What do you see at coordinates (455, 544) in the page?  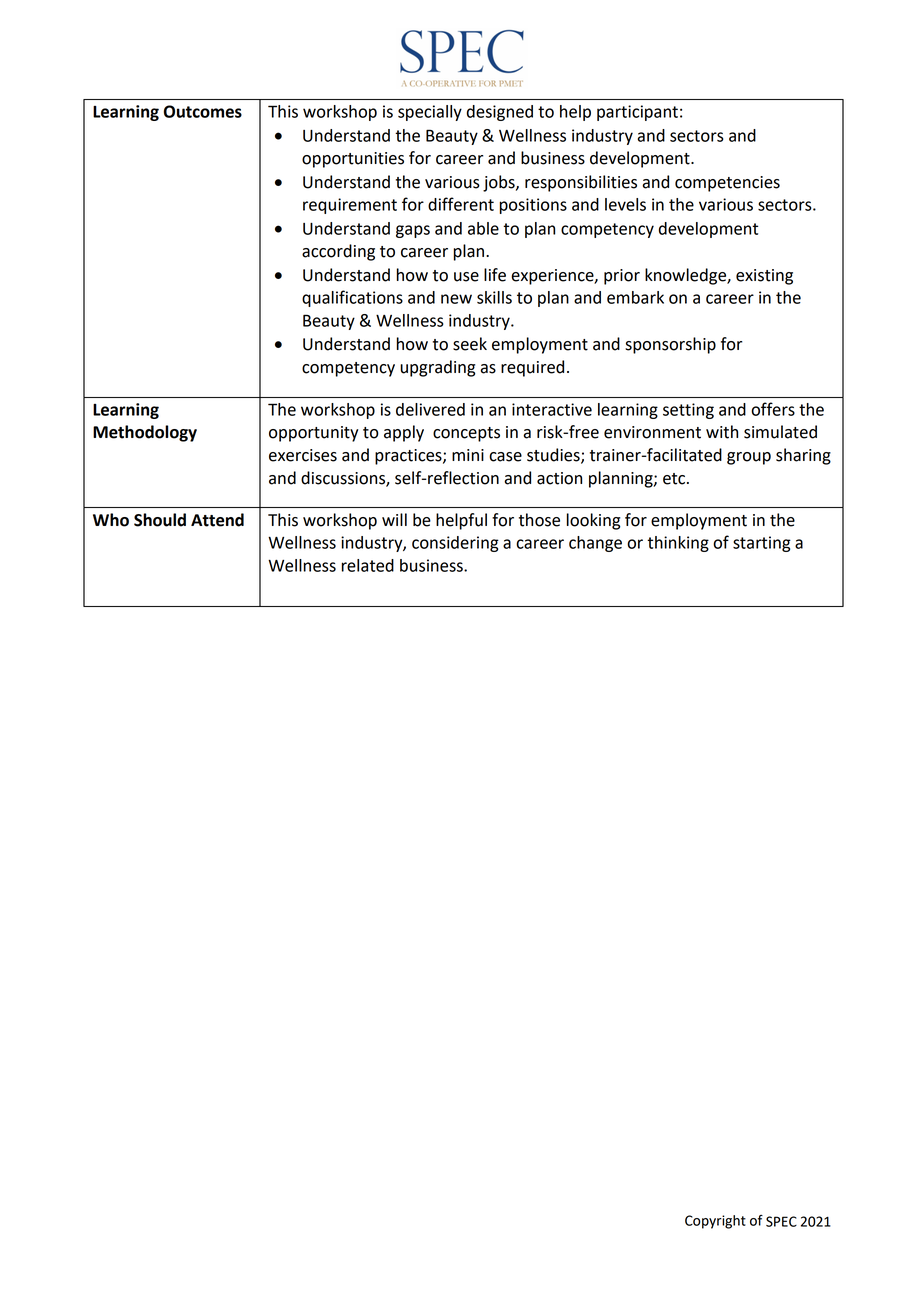 I see `considering` at bounding box center [455, 544].
